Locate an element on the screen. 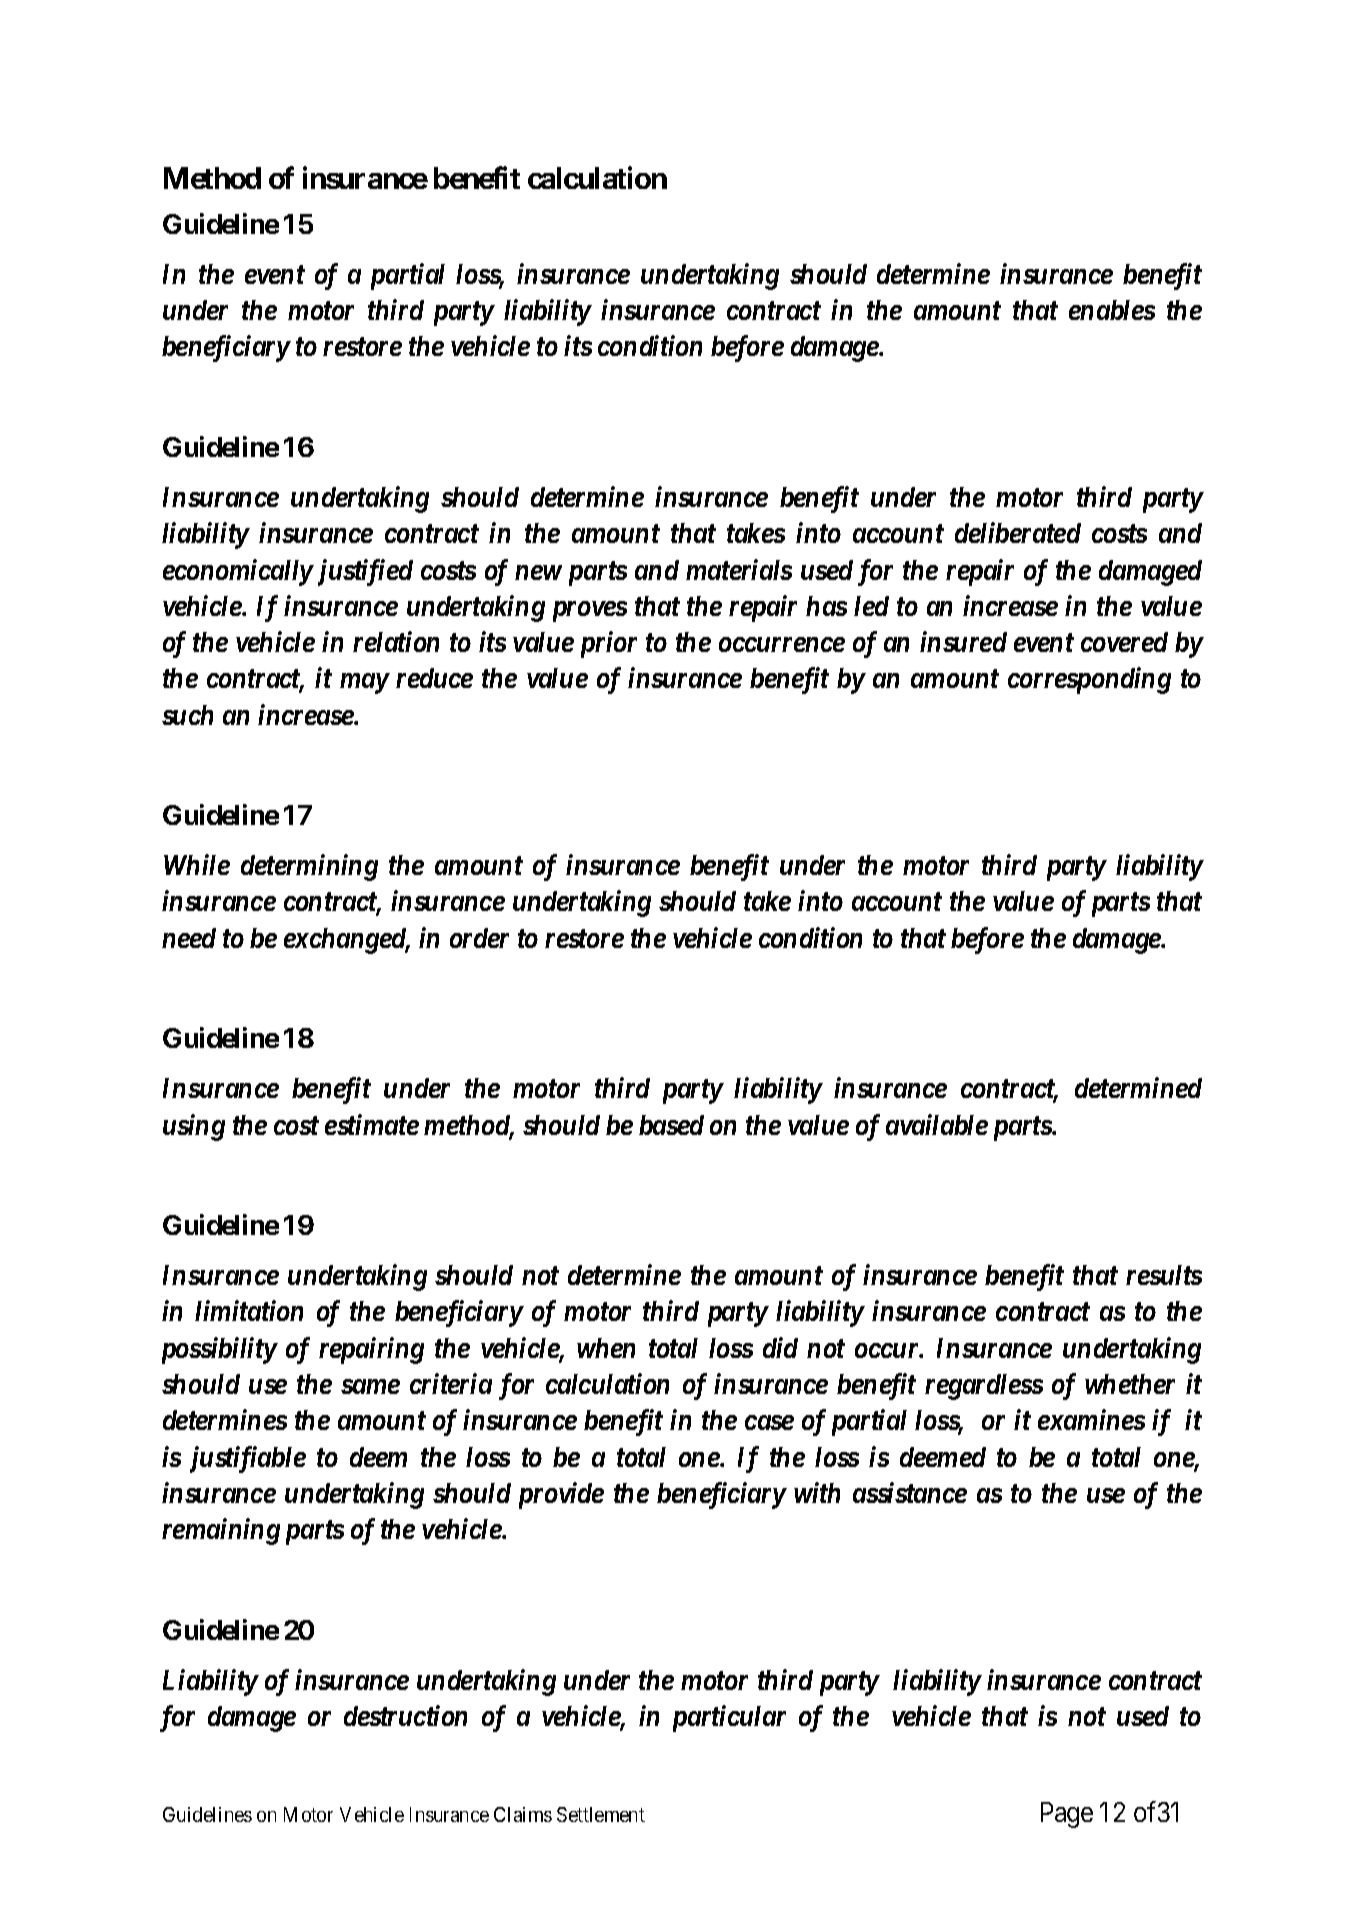  destruction is located at coordinates (405, 1715).
